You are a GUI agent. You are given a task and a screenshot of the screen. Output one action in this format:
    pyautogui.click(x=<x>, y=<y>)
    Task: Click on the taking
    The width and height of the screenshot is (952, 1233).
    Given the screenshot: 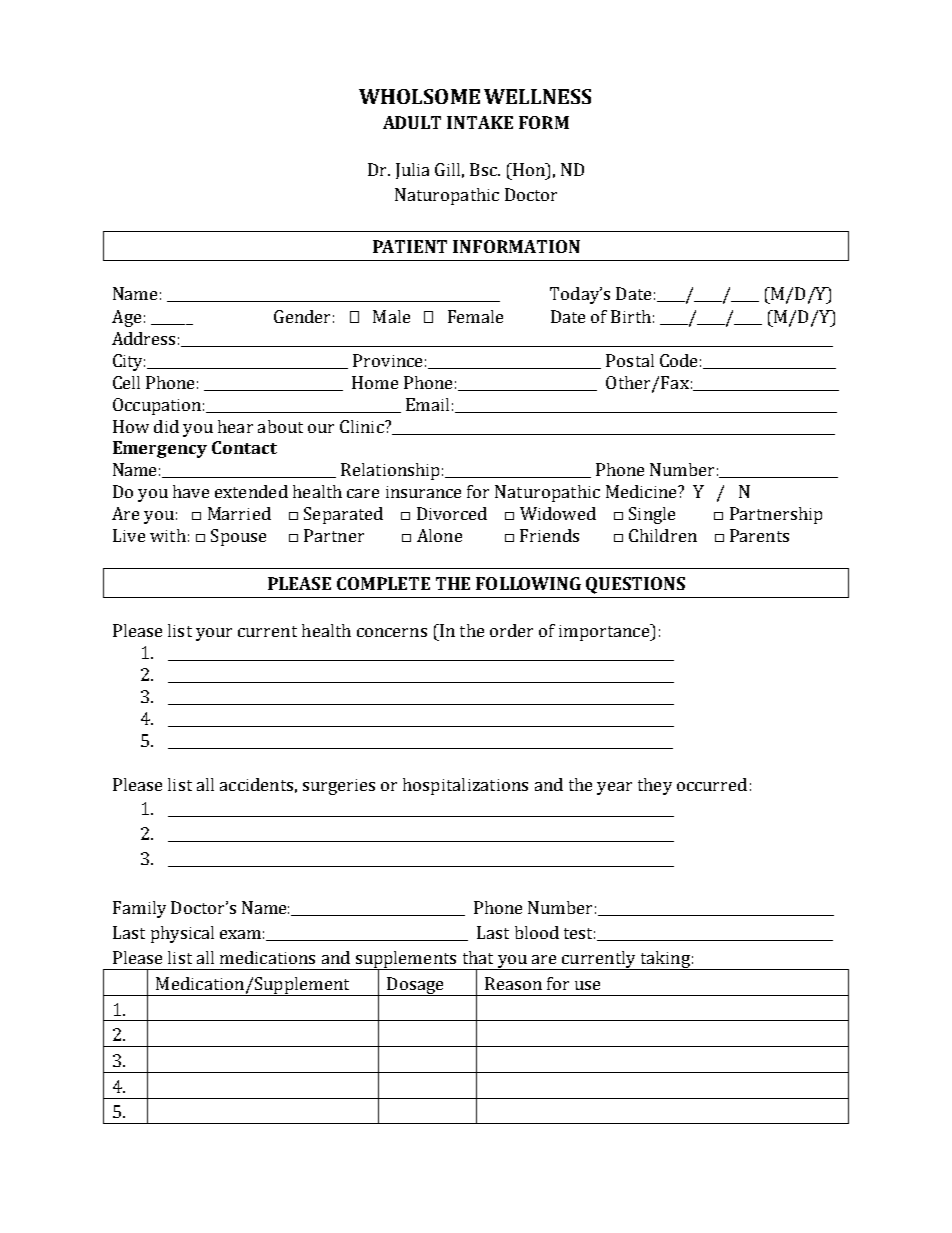 What is the action you would take?
    pyautogui.click(x=665, y=960)
